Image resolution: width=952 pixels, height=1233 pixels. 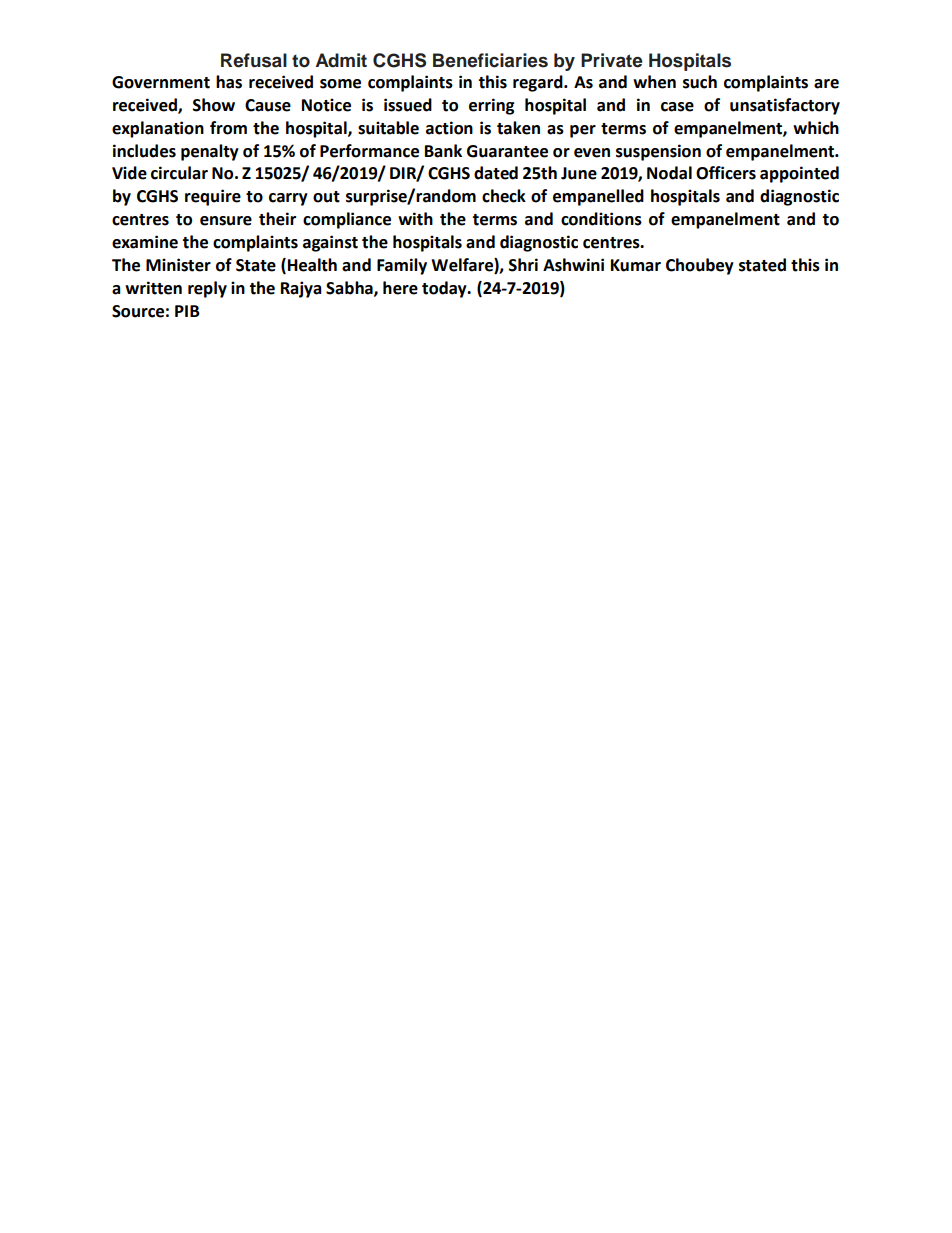 I want to click on Kumar, so click(x=636, y=265).
